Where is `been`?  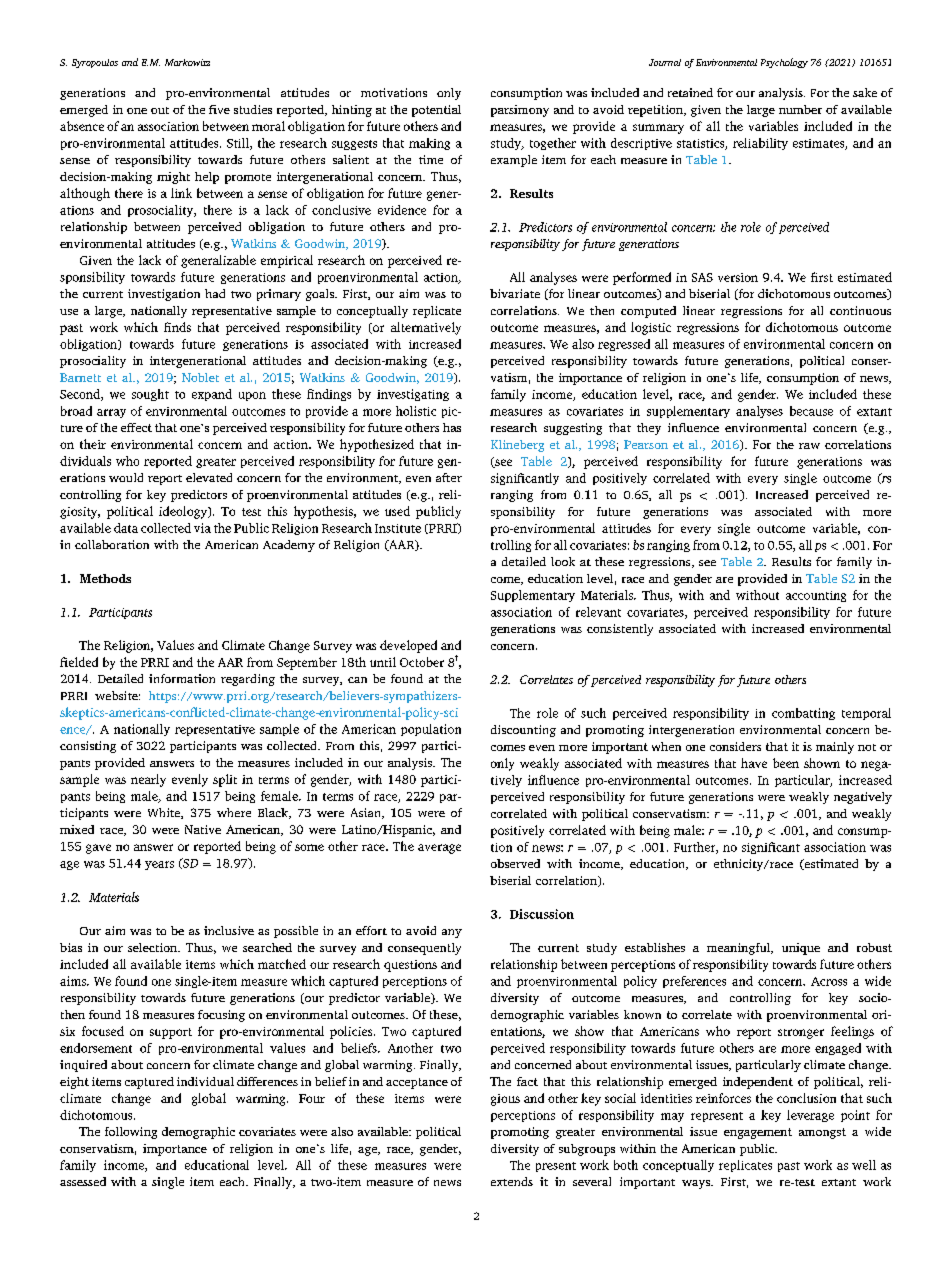
been is located at coordinates (786, 763).
